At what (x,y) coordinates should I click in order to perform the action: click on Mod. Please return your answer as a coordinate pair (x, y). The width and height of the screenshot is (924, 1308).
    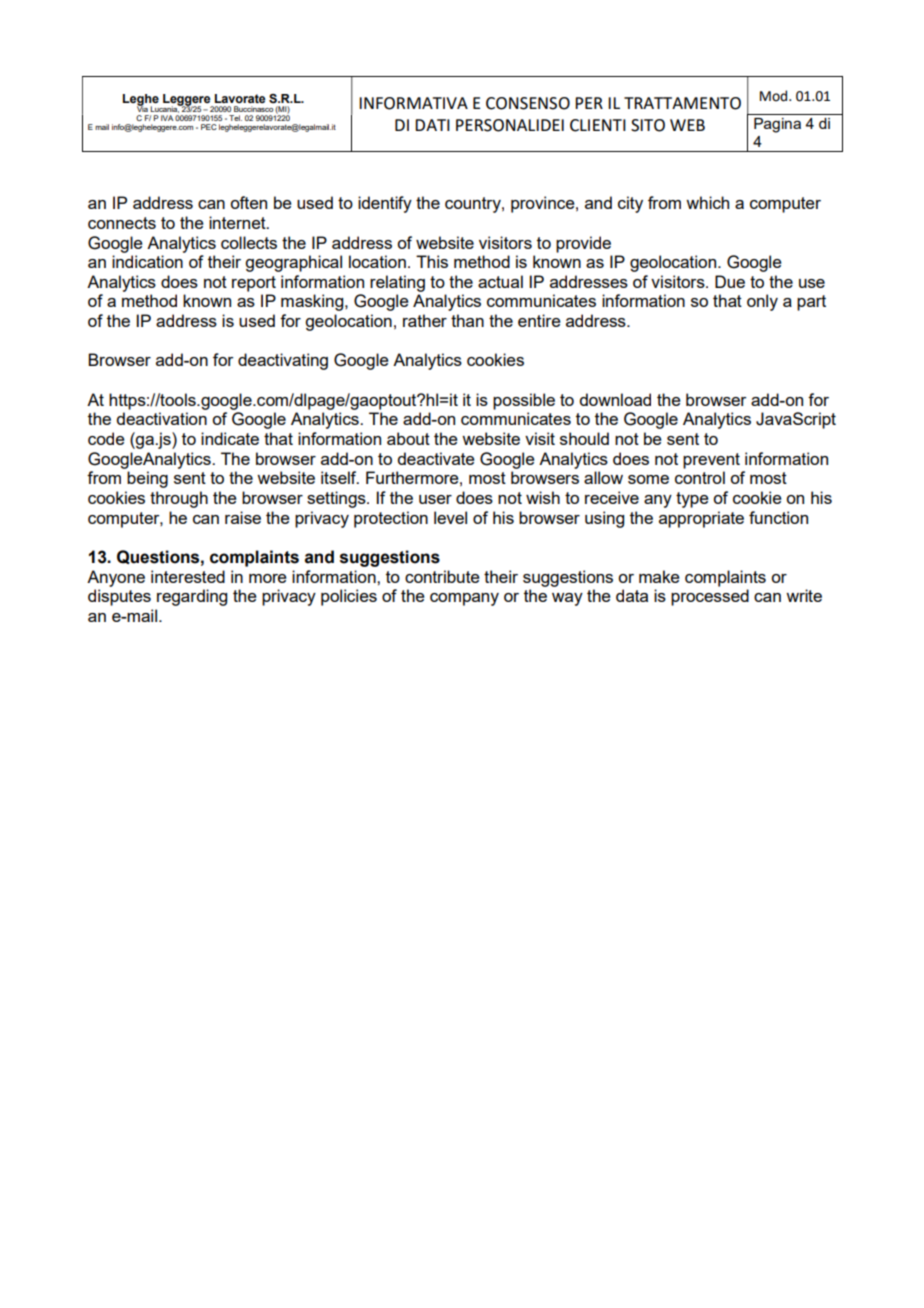
    Looking at the image, I should click on (775, 96).
